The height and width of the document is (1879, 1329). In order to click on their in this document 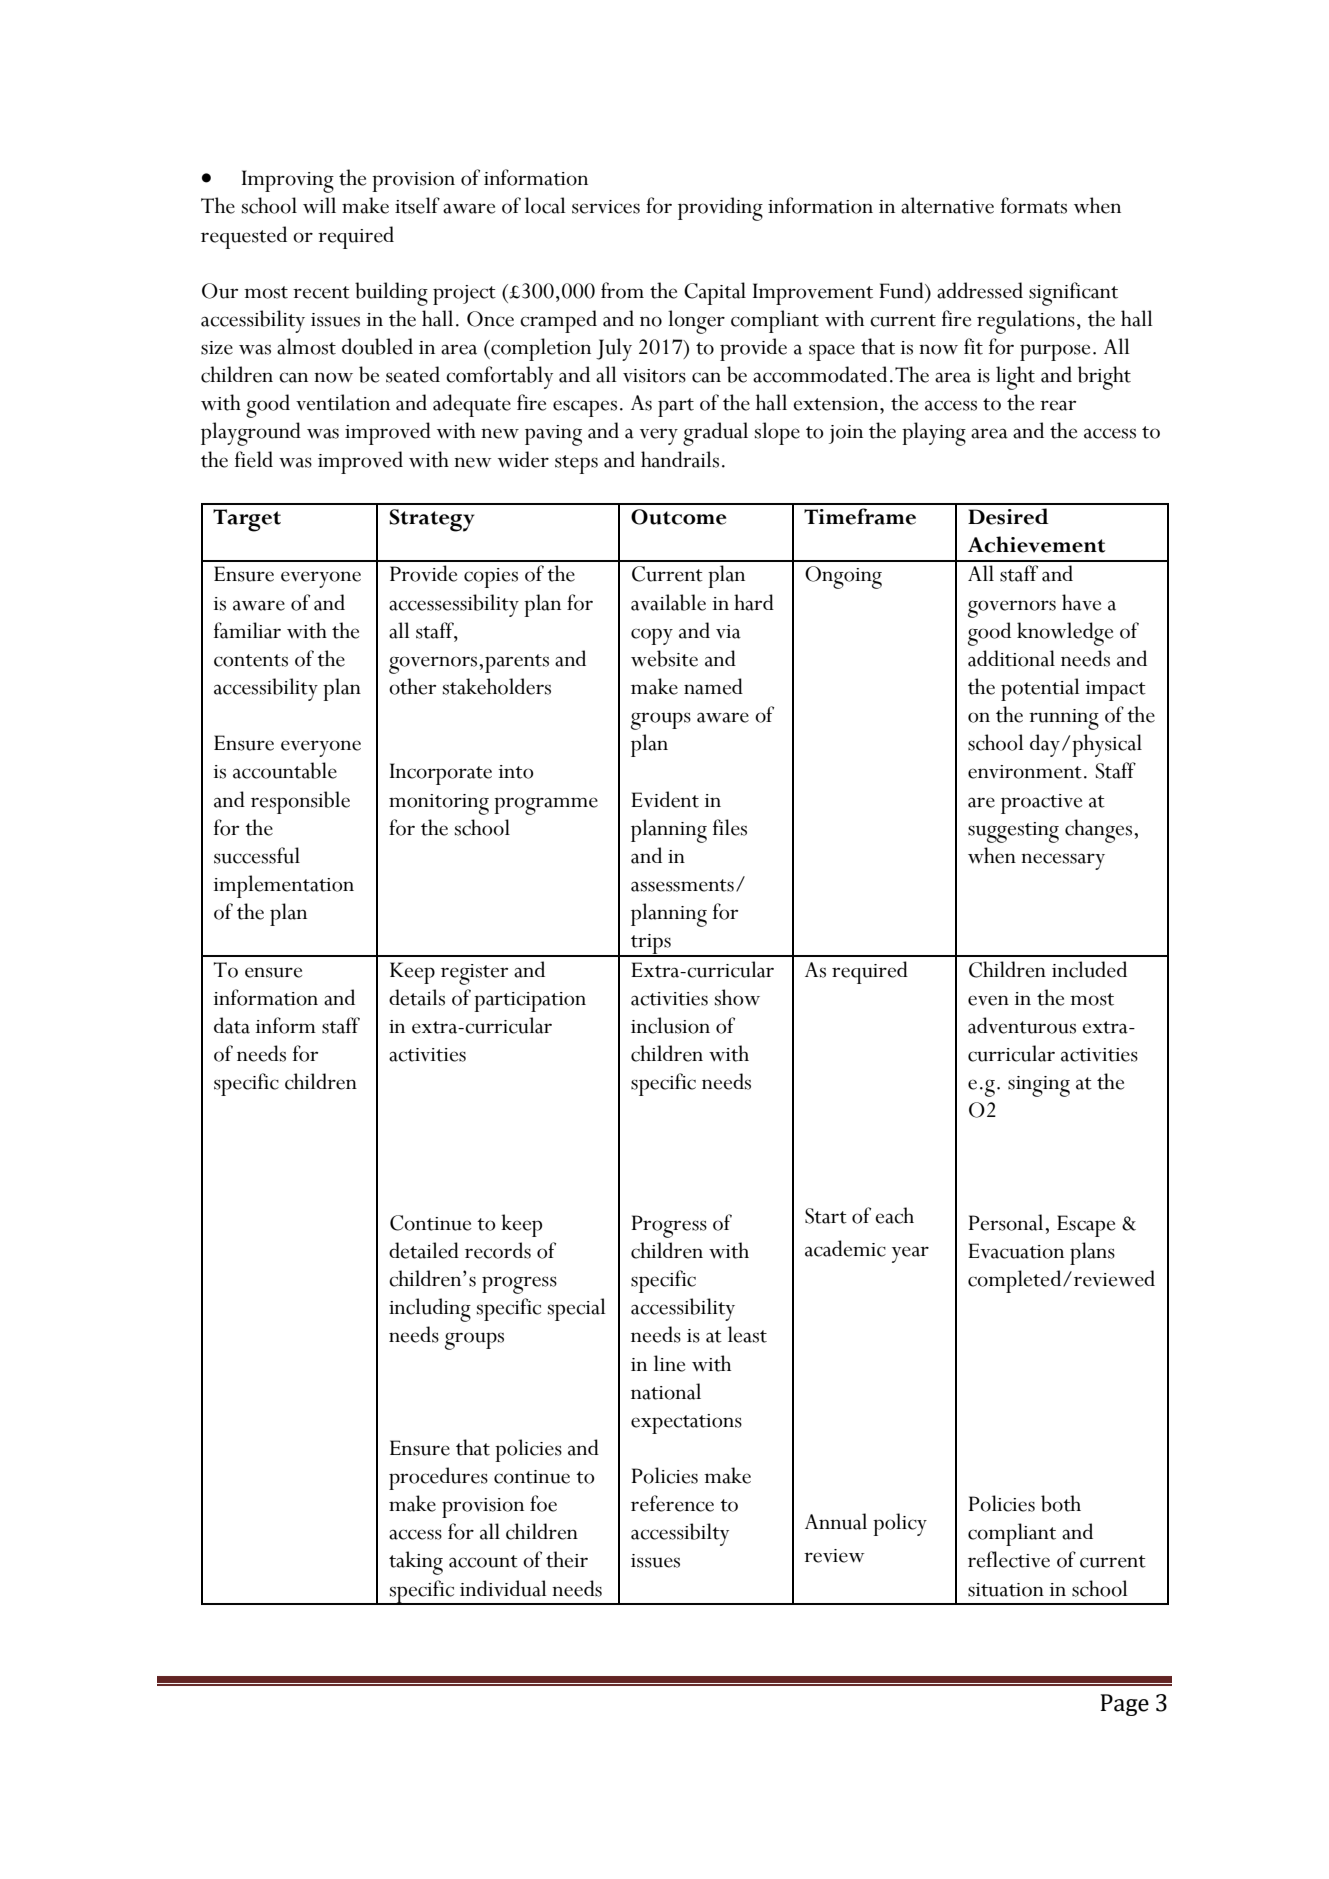, I will do `click(567, 1559)`.
